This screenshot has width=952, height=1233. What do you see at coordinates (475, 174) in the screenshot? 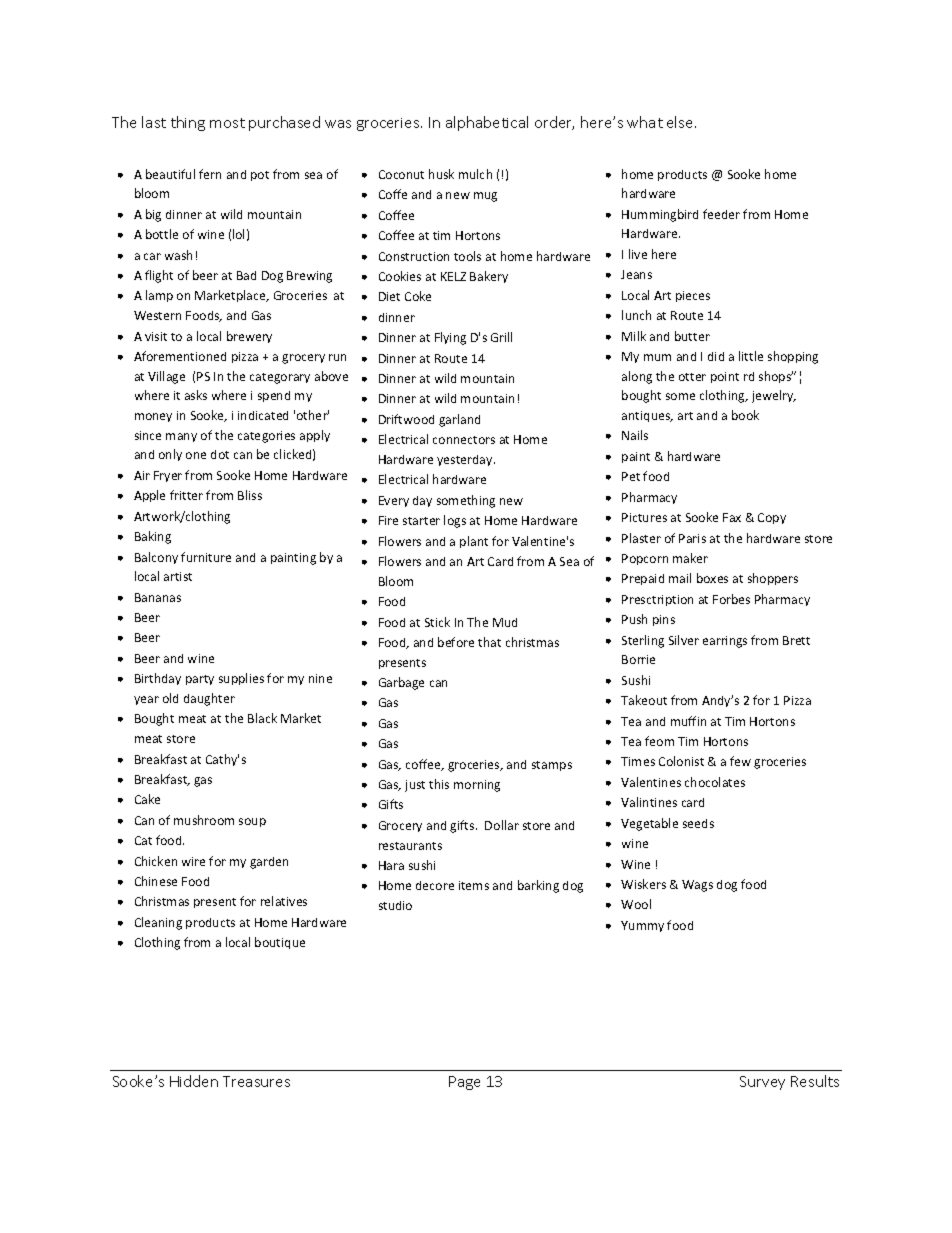
I see `mulch` at bounding box center [475, 174].
